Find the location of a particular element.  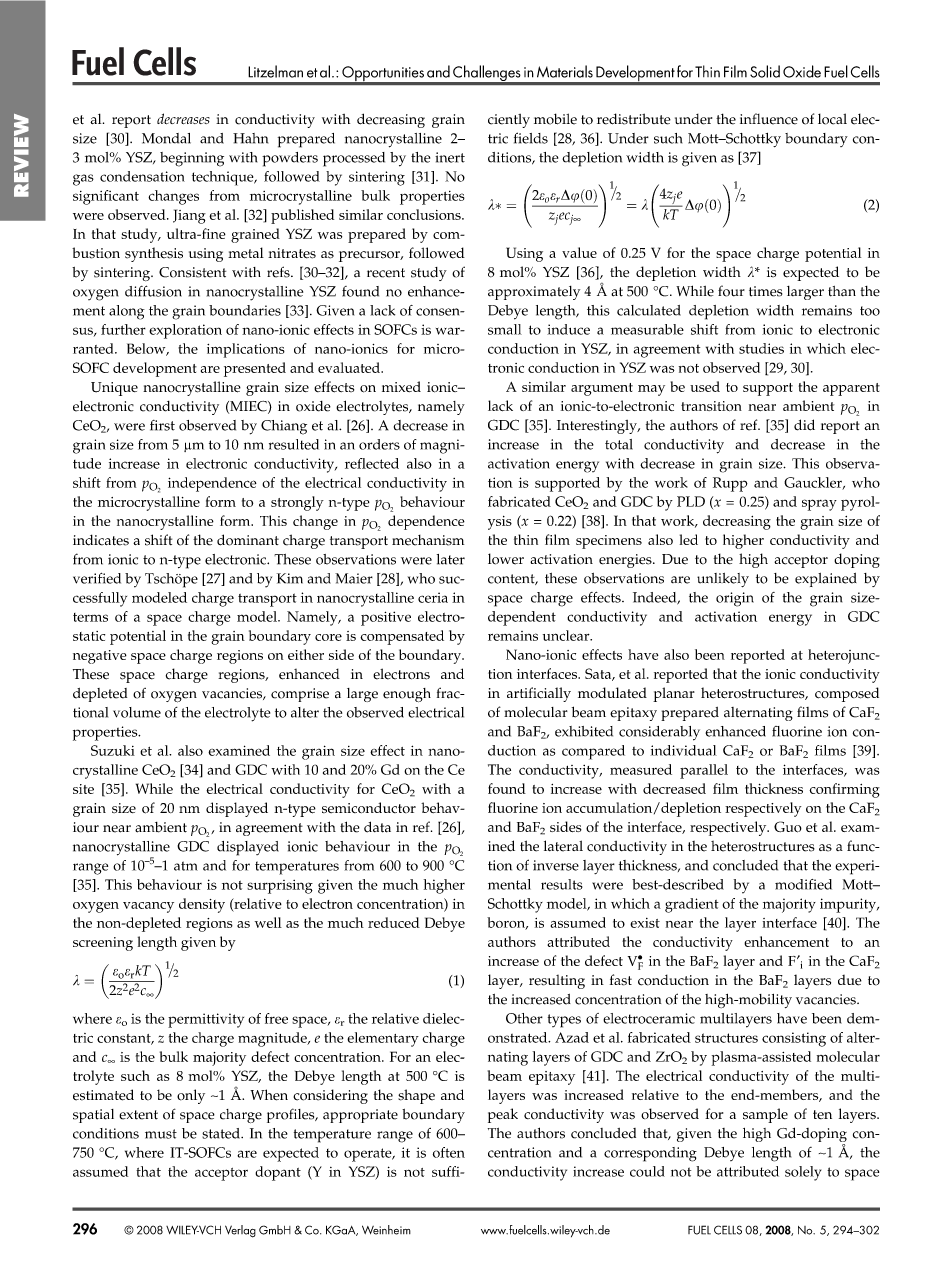

influence is located at coordinates (769, 119).
